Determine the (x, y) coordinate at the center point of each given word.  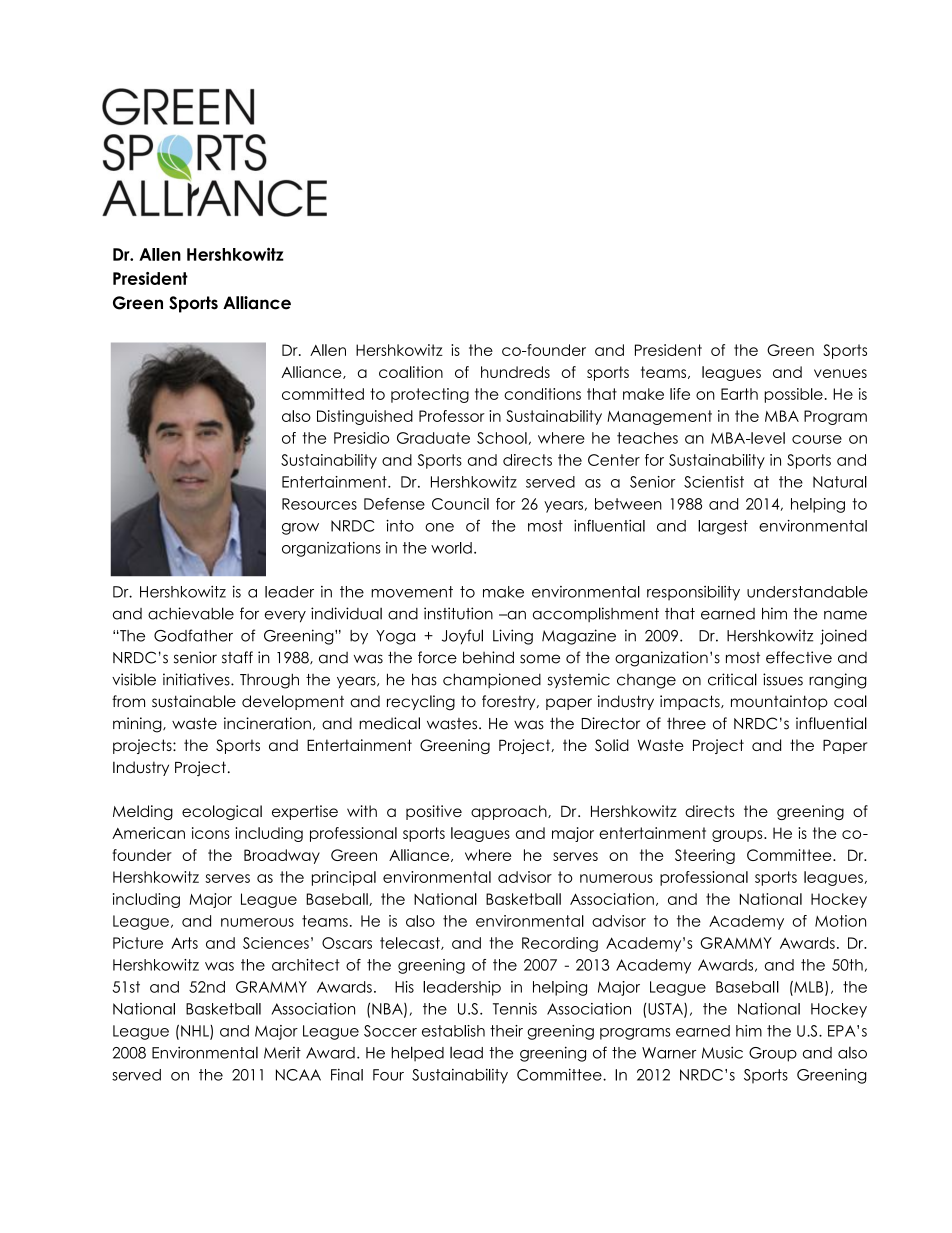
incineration (267, 723)
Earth (739, 394)
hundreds (515, 372)
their (506, 1031)
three (686, 723)
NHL (196, 1032)
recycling (421, 703)
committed (323, 394)
